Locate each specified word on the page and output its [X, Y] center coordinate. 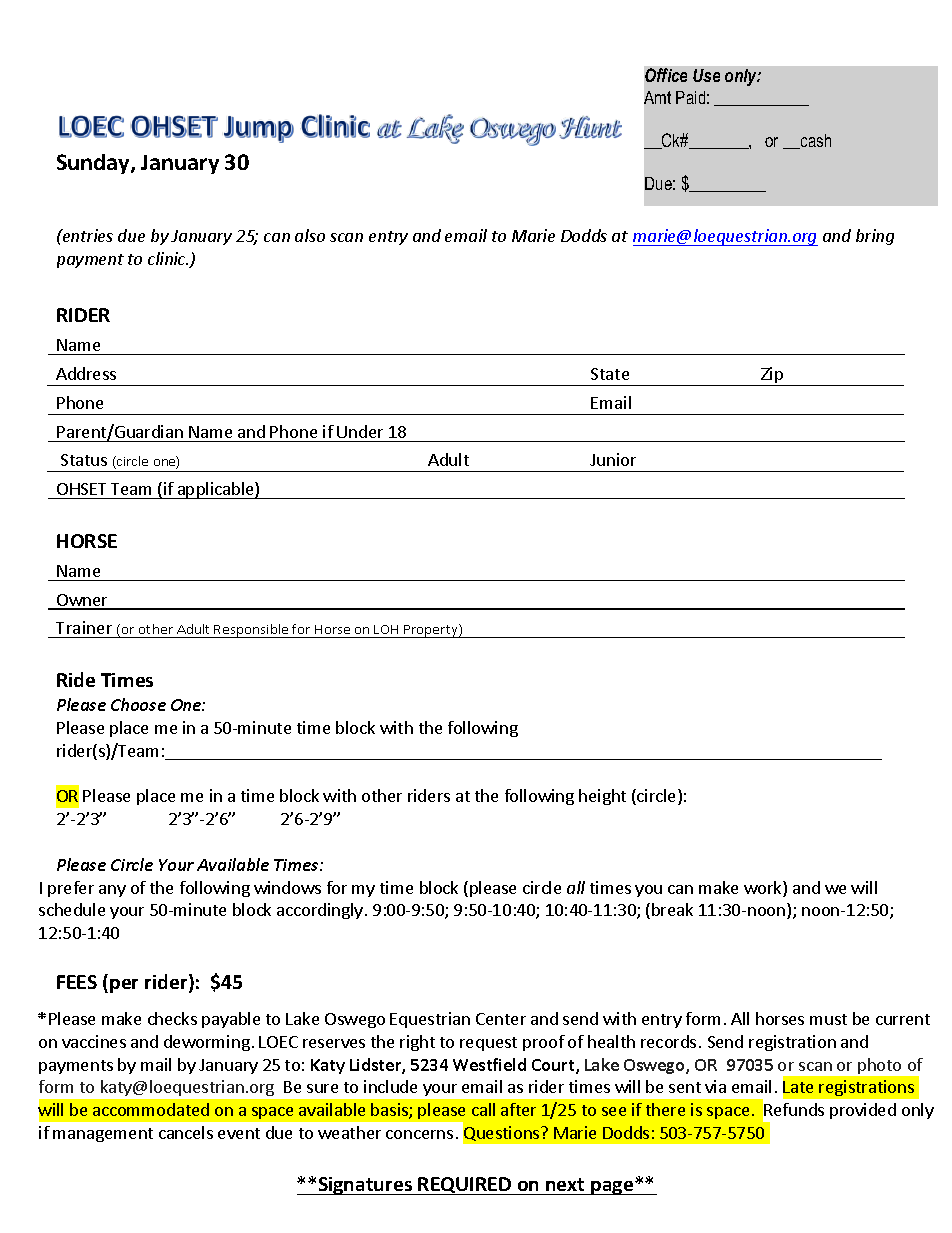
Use [706, 75]
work [764, 889]
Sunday [94, 164]
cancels [186, 1132]
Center [501, 1019]
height [602, 797]
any [112, 891]
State [610, 374]
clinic [168, 258]
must [828, 1019]
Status [84, 460]
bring [875, 237]
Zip [772, 376]
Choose [138, 704]
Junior [613, 459]
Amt [657, 97]
